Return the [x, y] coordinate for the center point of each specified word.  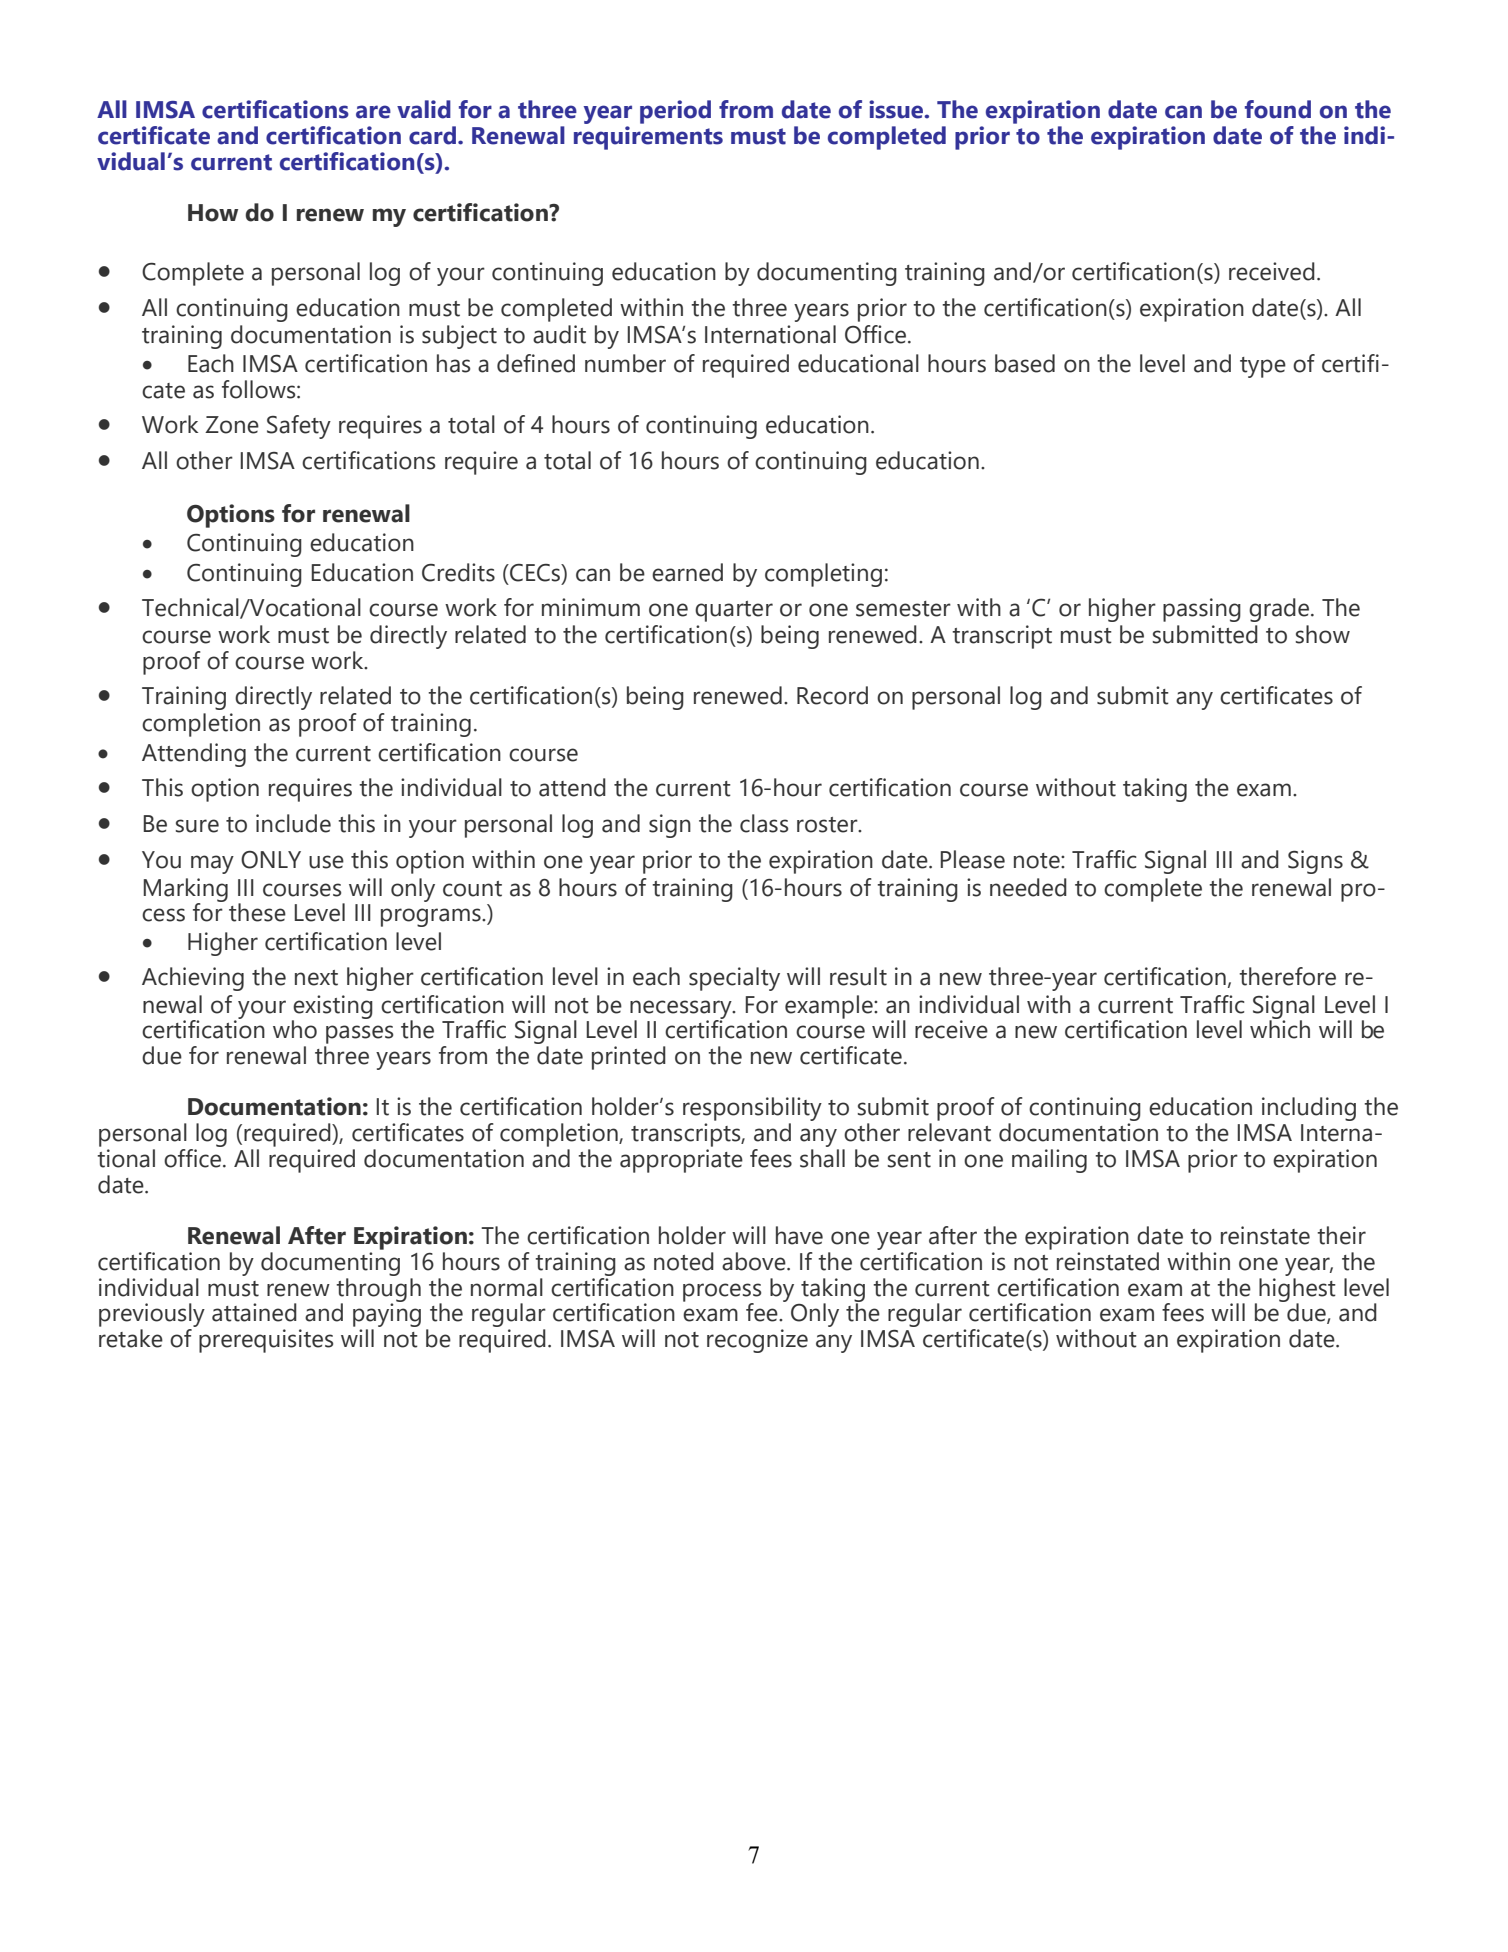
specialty [734, 979]
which [1280, 1028]
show [1323, 634]
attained [254, 1312]
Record [832, 695]
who [295, 1029]
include [293, 823]
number [625, 363]
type [1263, 367]
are [373, 112]
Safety [299, 427]
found [1278, 109]
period [675, 112]
